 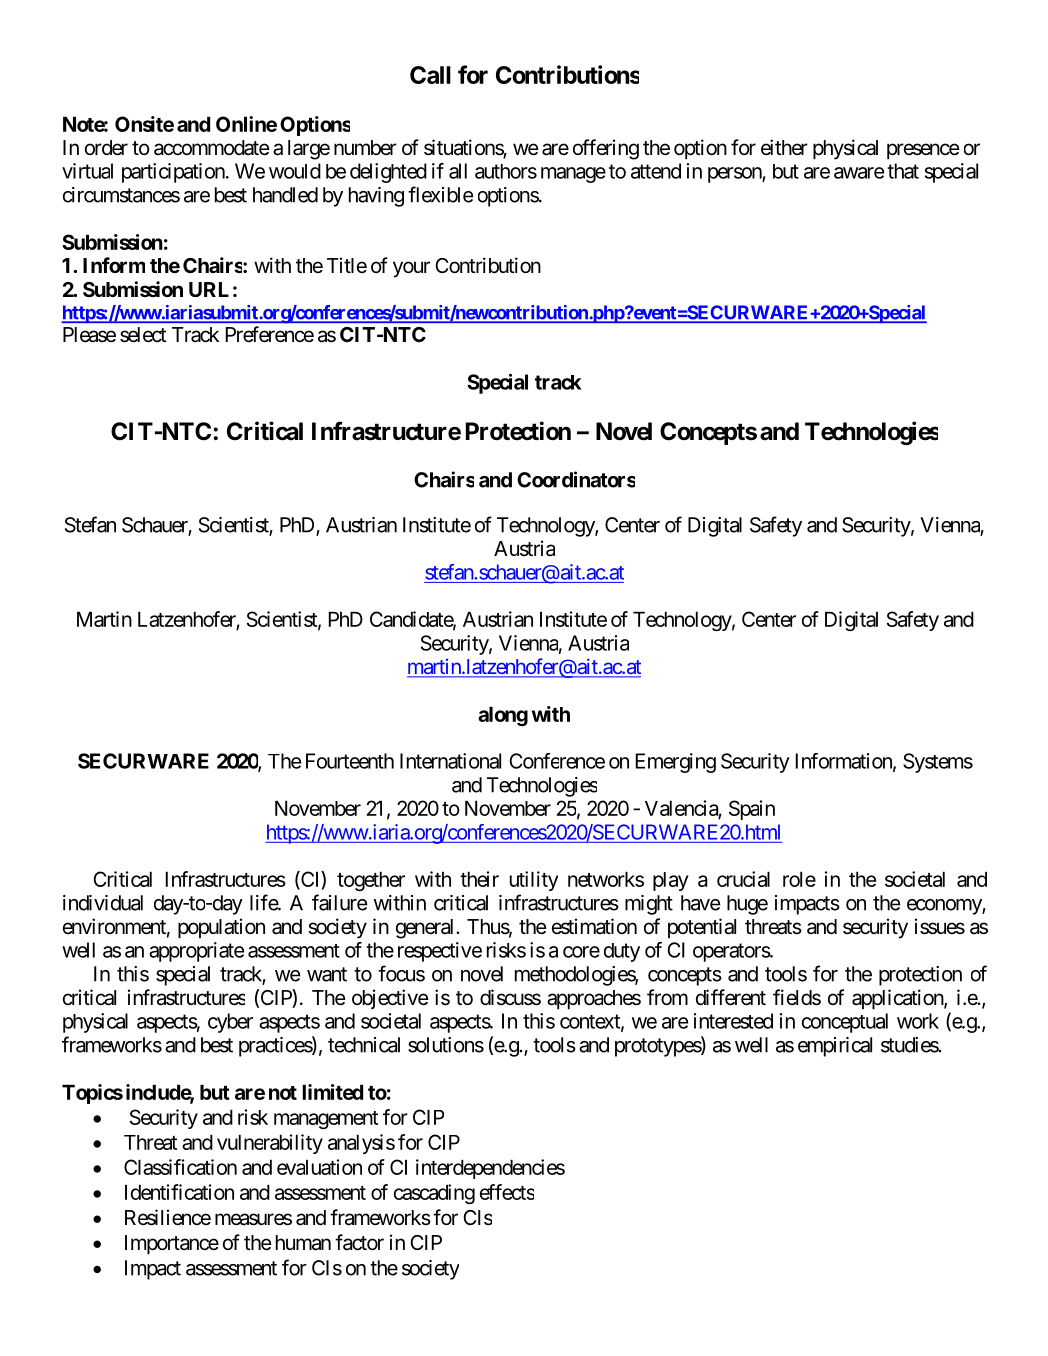 What do you see at coordinates (143, 335) in the image?
I see `select` at bounding box center [143, 335].
